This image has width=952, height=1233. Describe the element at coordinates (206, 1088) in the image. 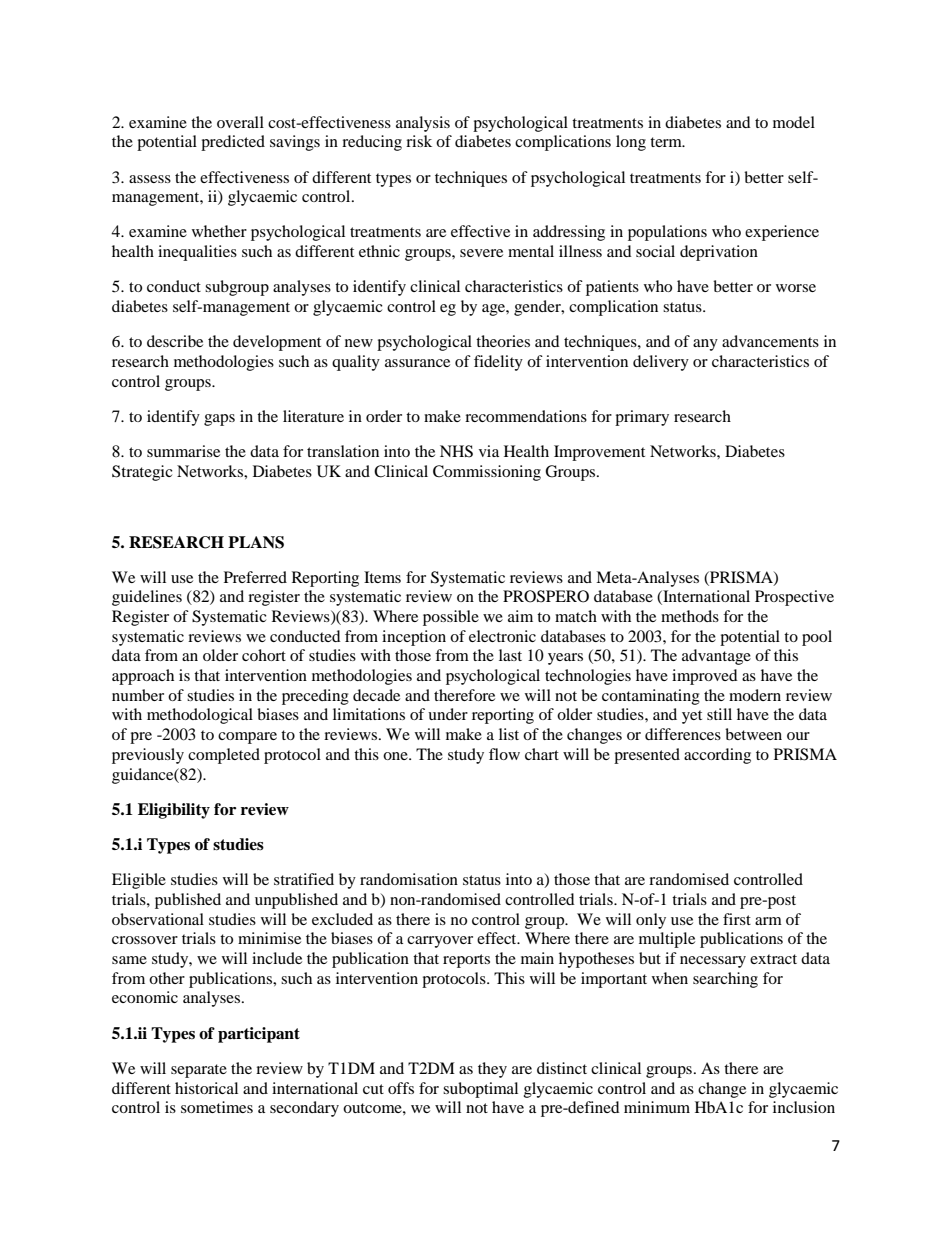

I see `historical` at that location.
